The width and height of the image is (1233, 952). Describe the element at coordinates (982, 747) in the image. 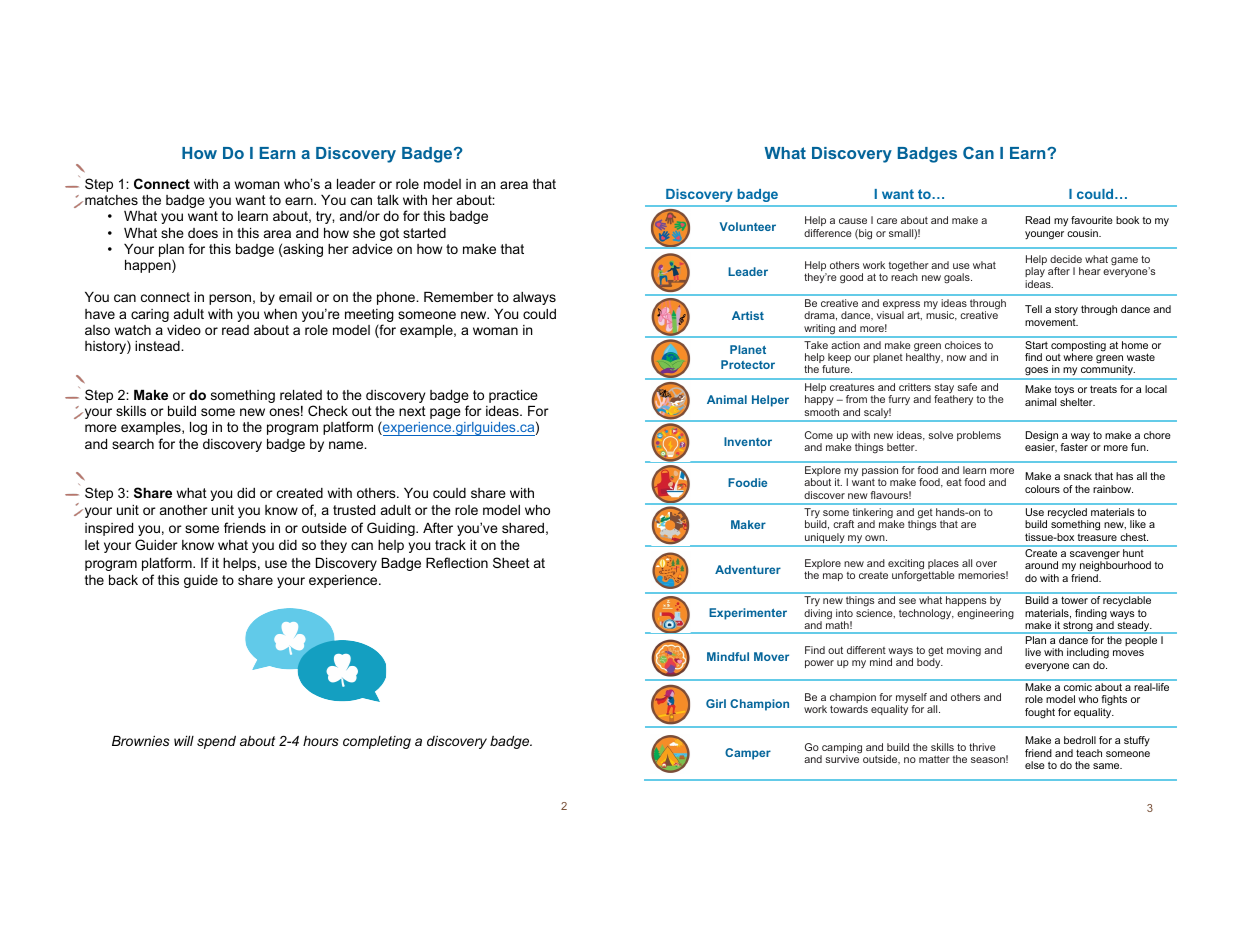

I see `thrive` at that location.
